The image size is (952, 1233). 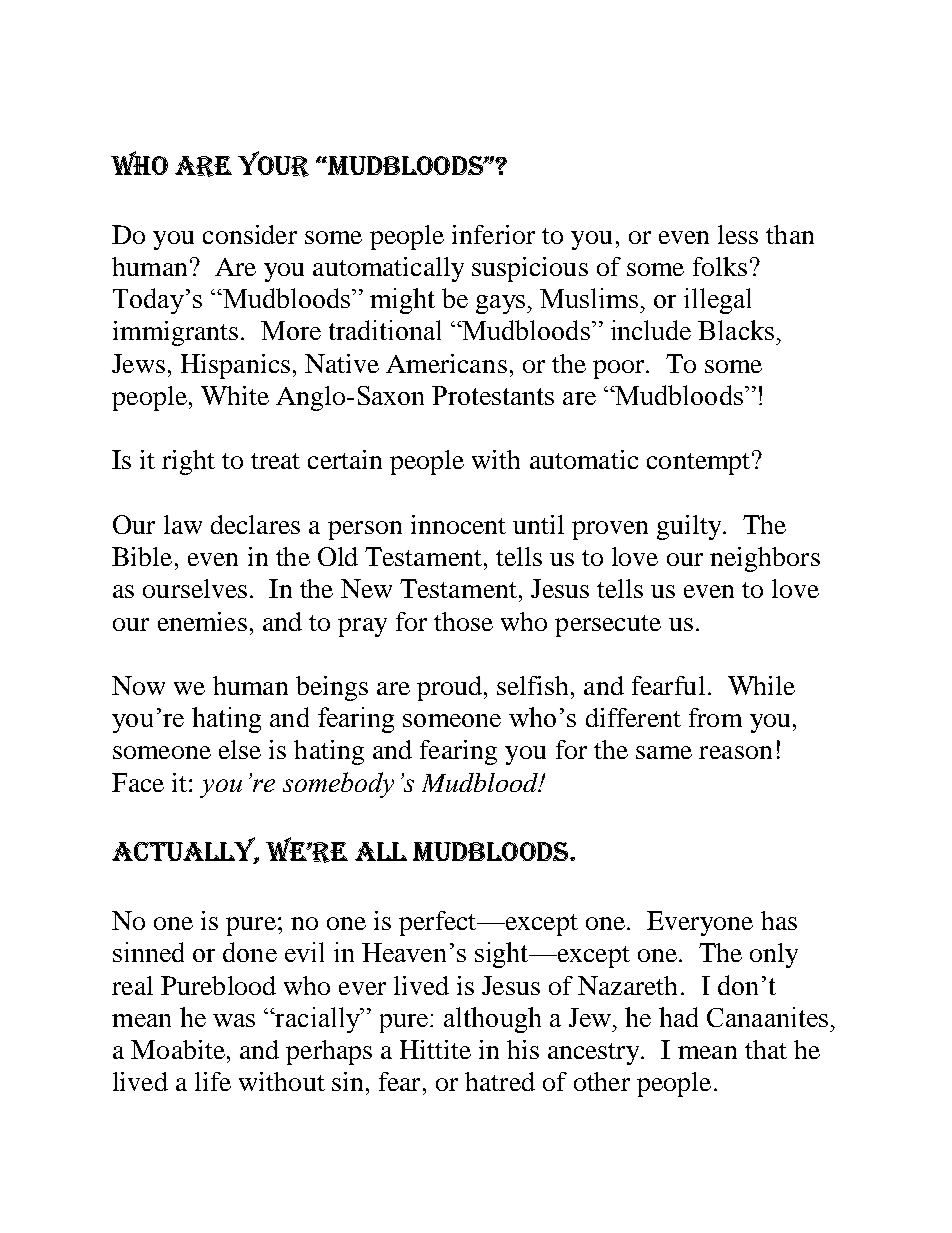 I want to click on contempt, so click(x=700, y=463).
